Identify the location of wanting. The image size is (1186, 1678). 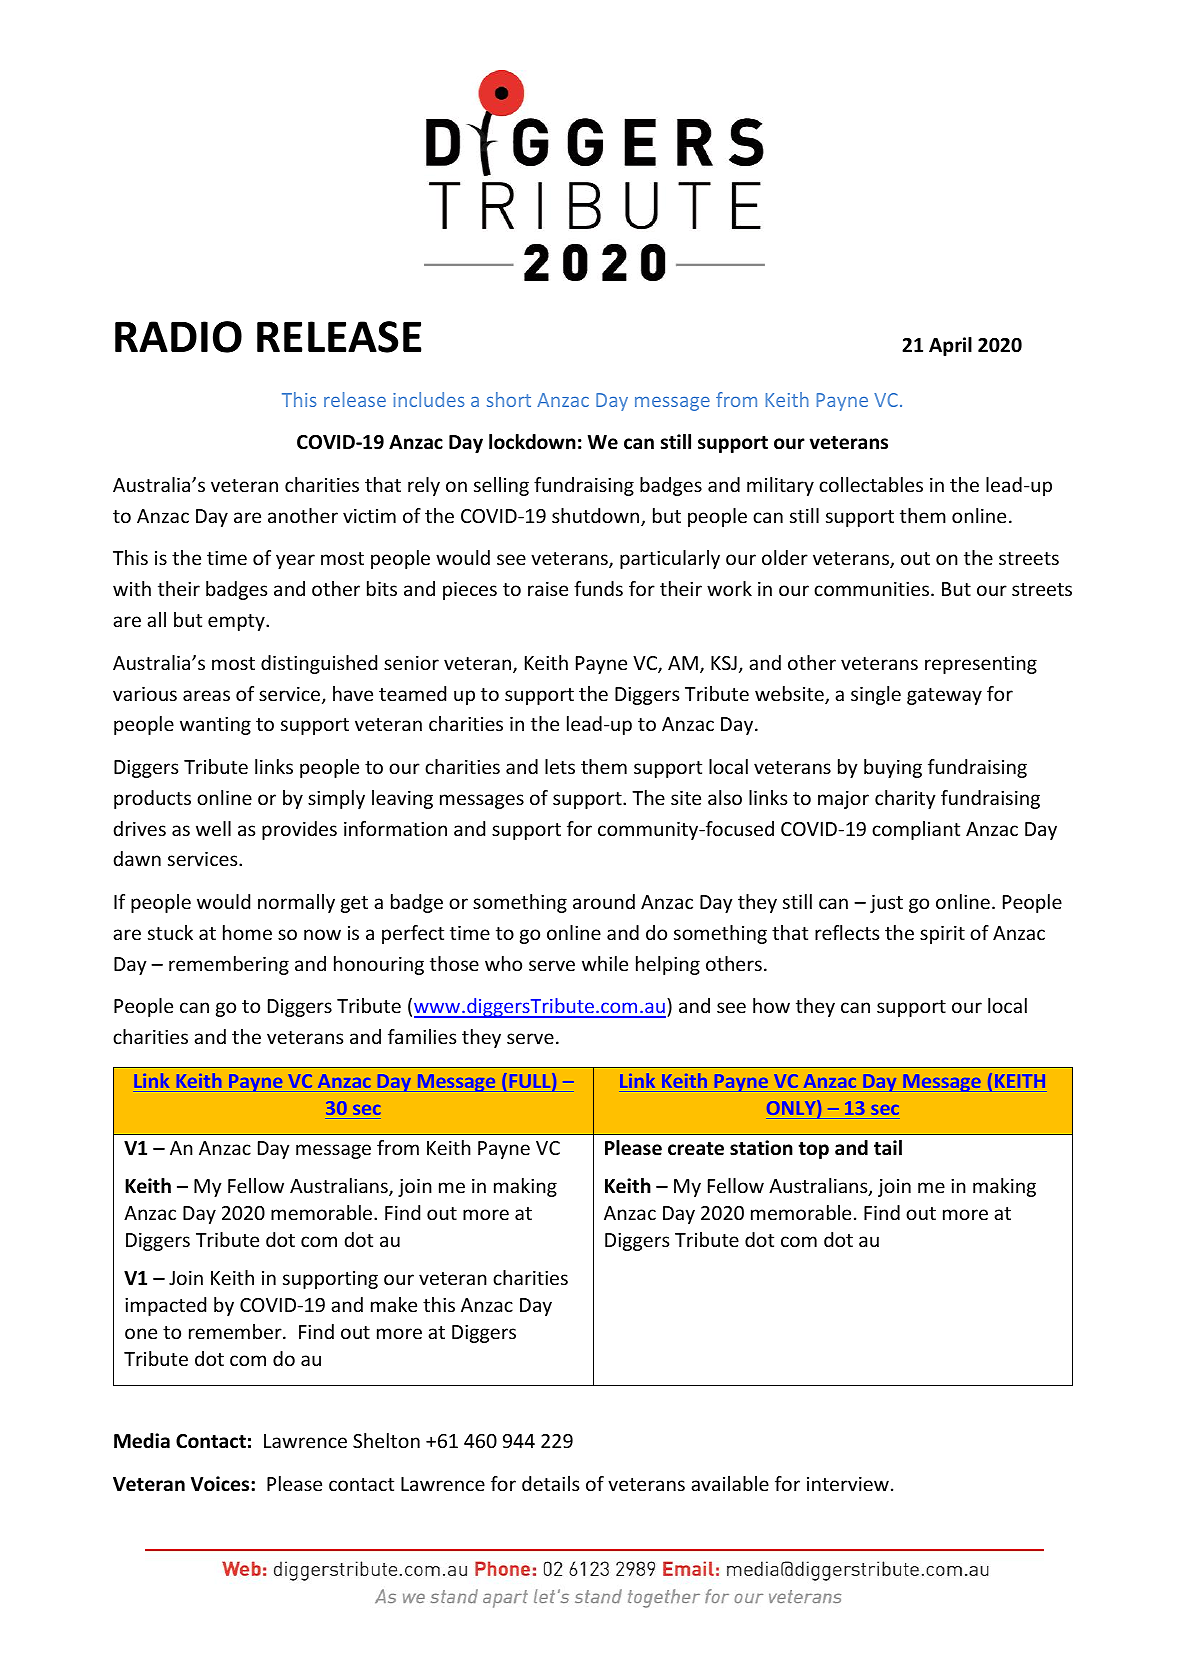
(215, 725).
